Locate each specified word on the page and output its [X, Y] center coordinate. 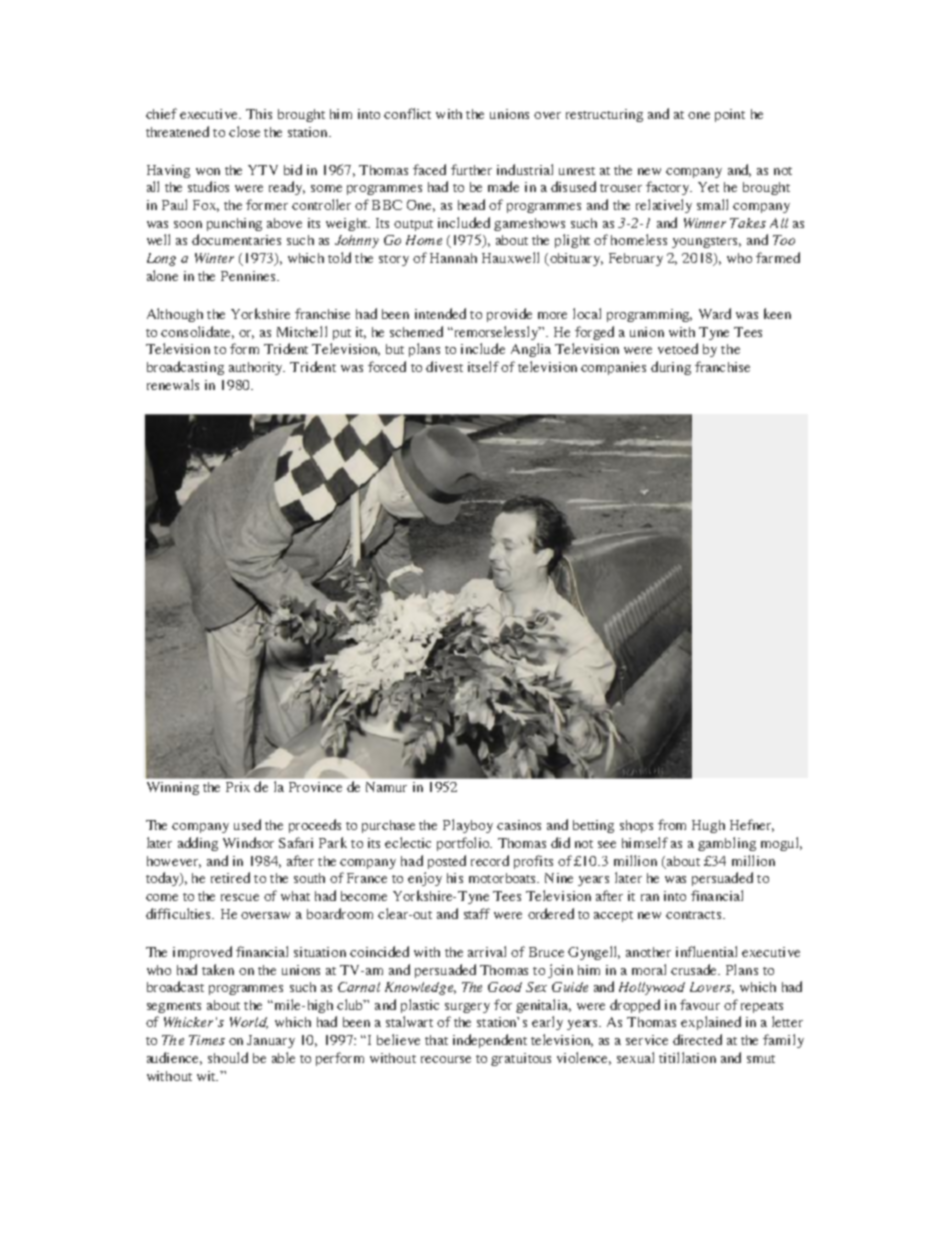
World [249, 1023]
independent [490, 1041]
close [244, 131]
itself [483, 366]
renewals [173, 384]
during [671, 368]
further [471, 169]
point [730, 115]
